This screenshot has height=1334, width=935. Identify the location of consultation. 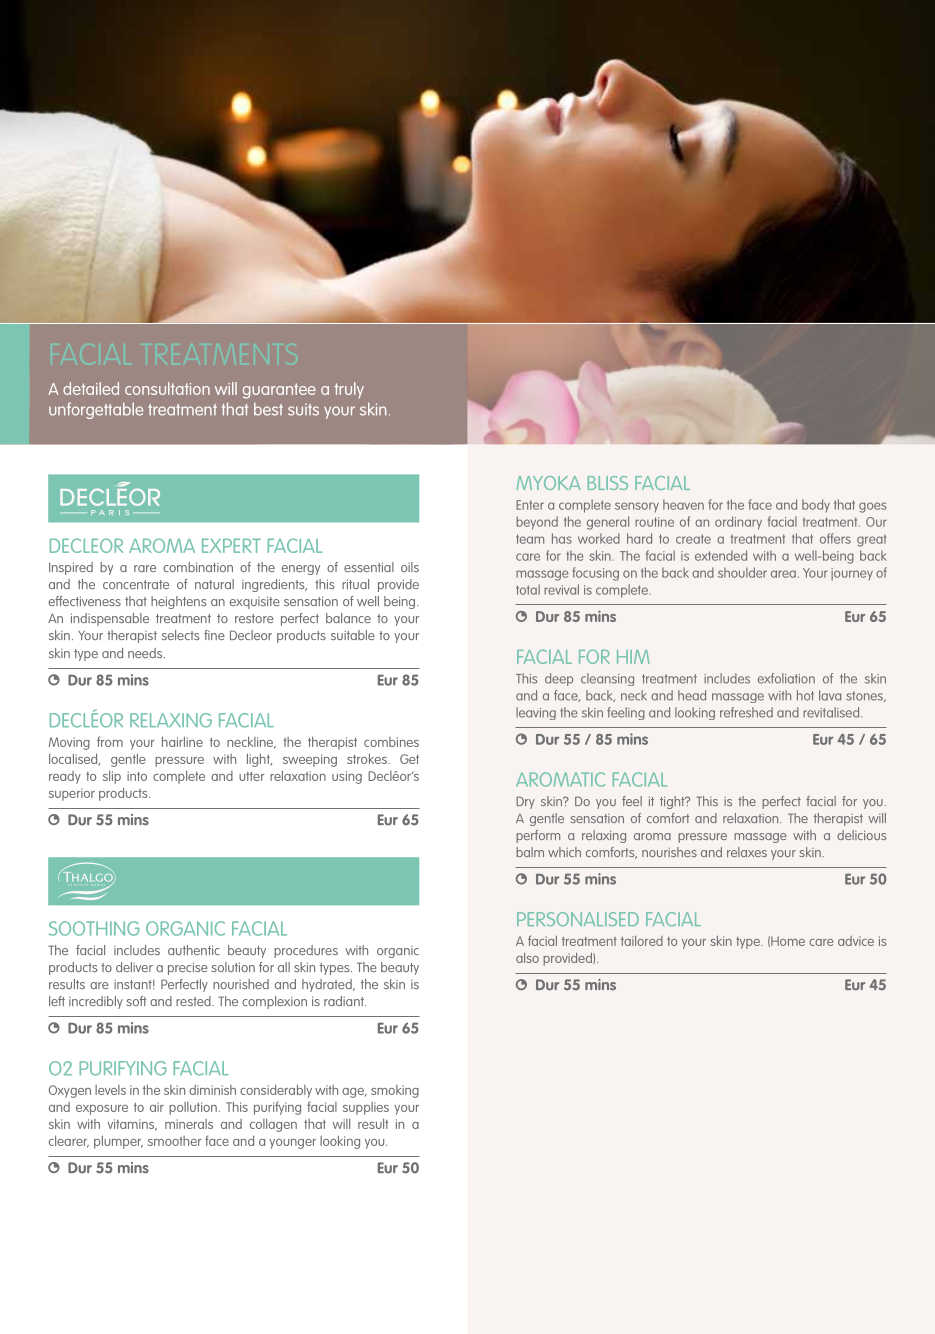
(167, 388).
